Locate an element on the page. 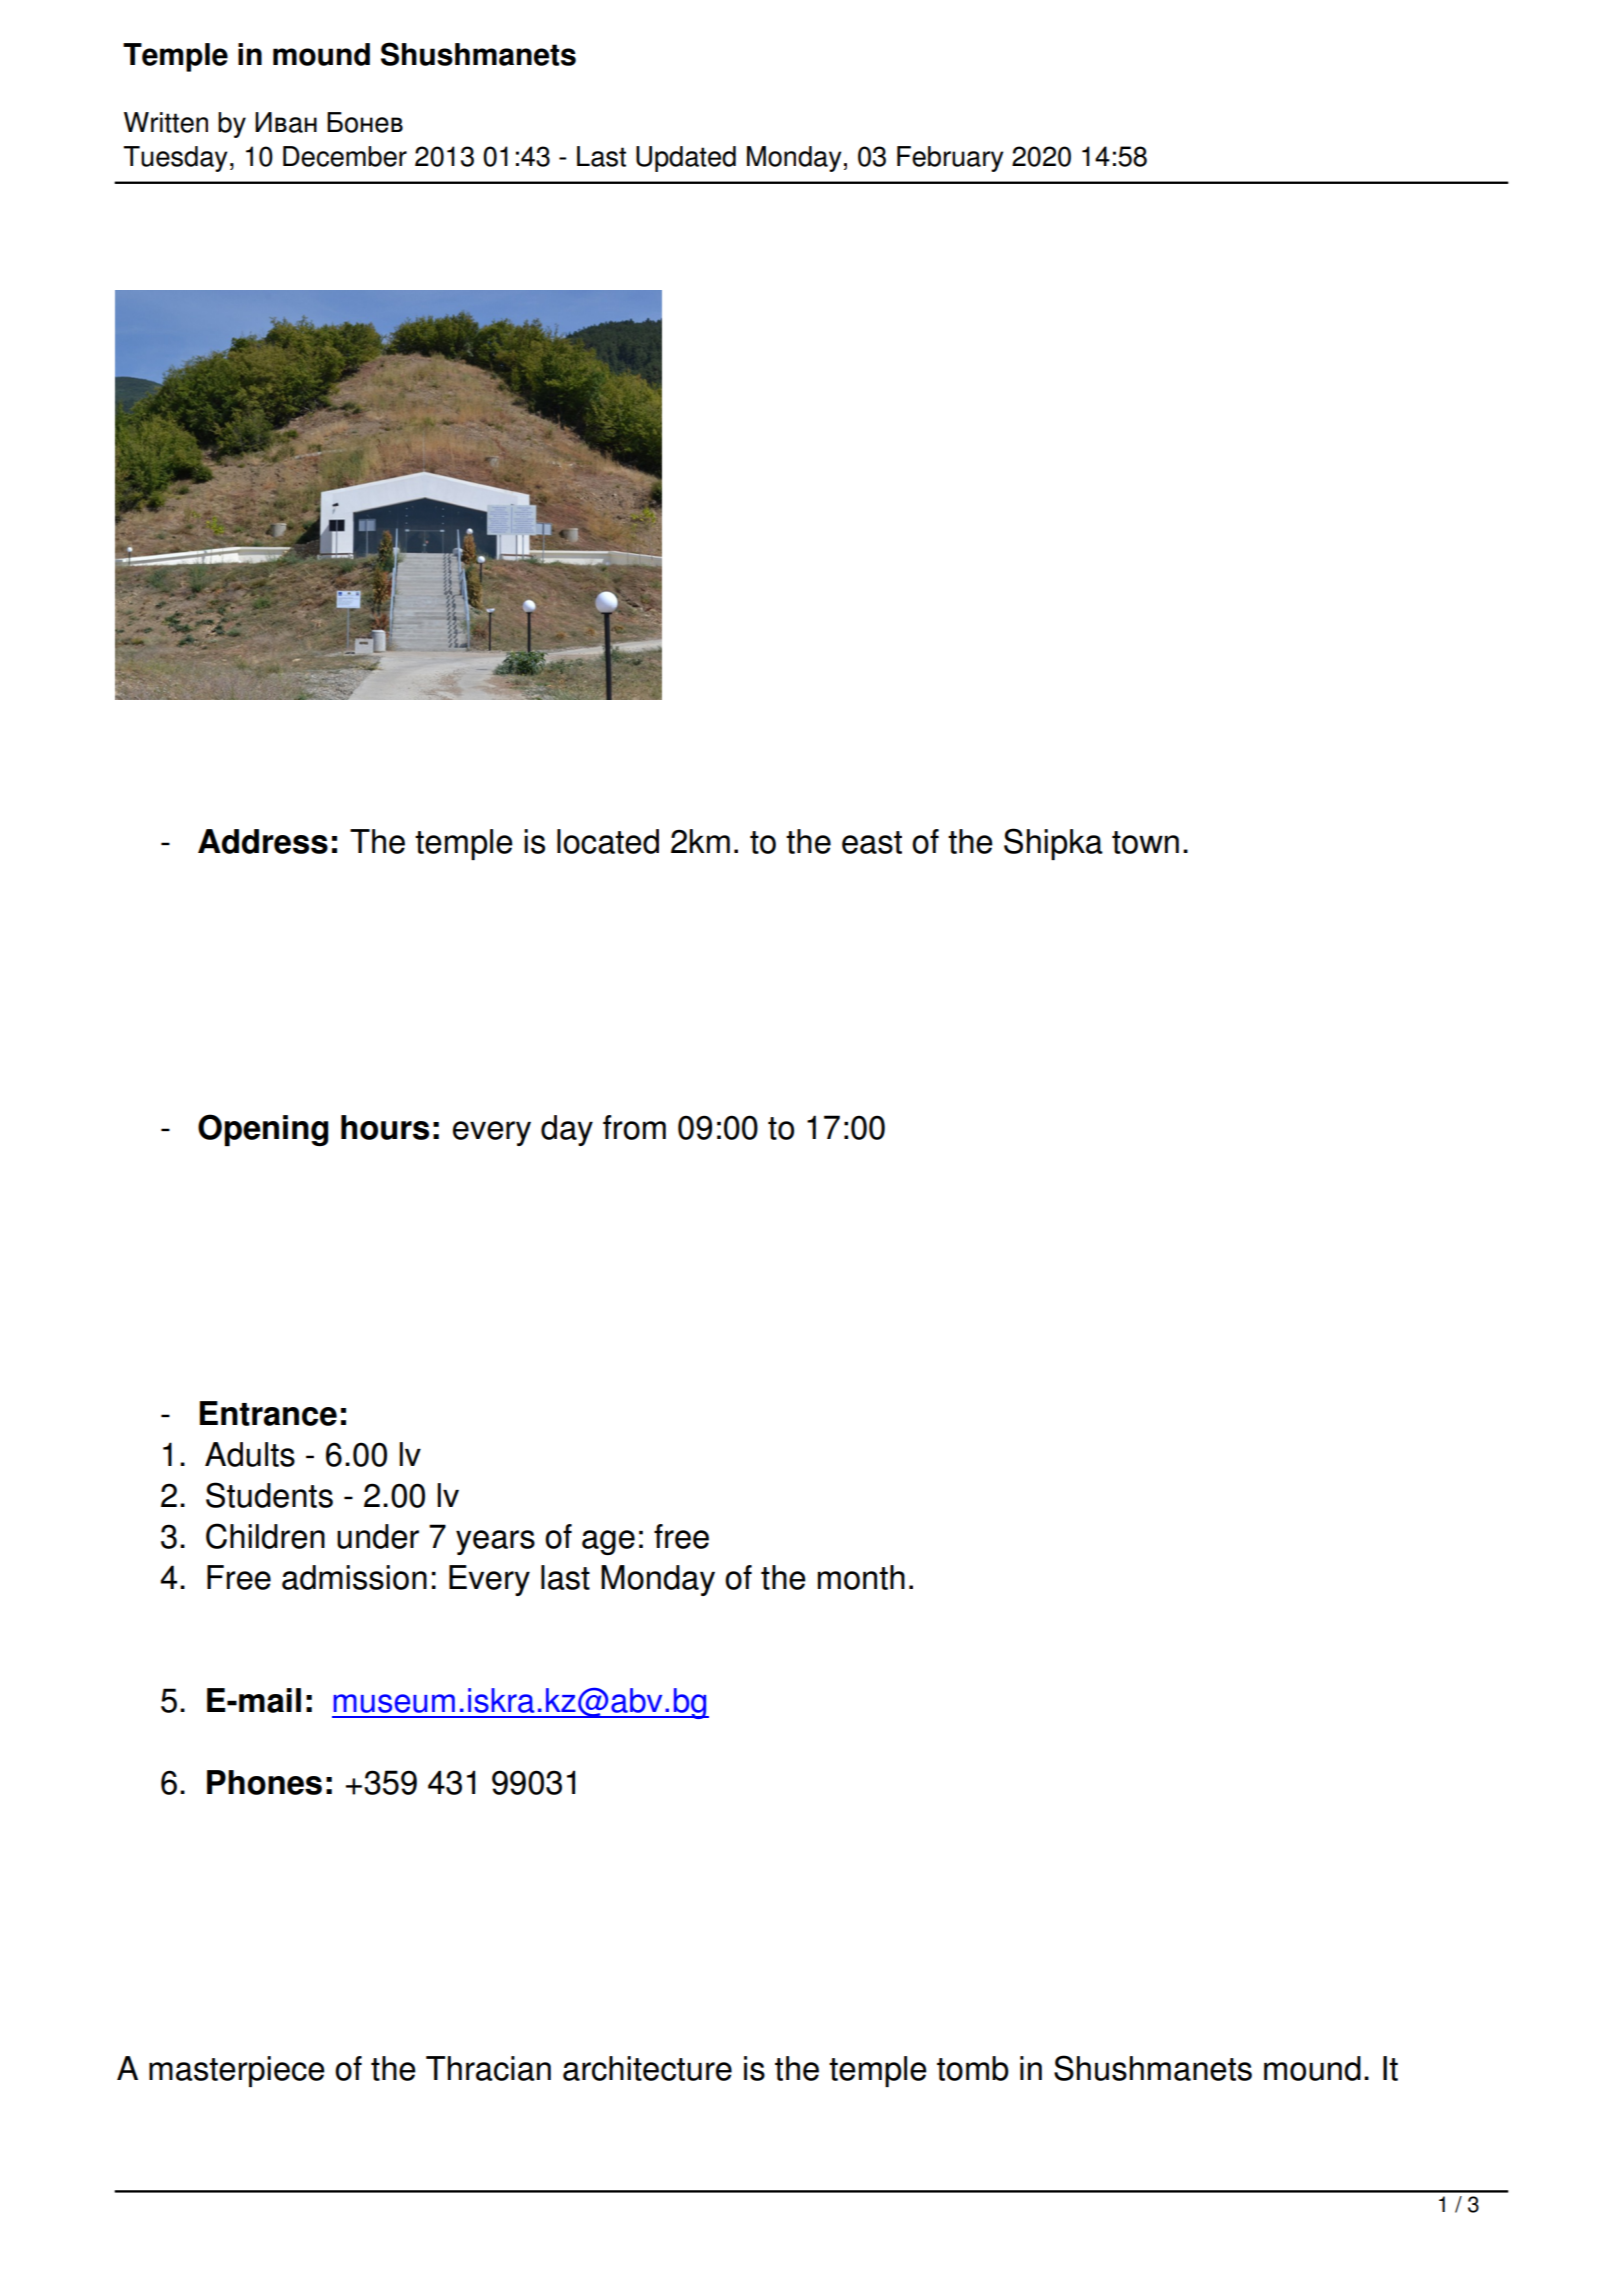 The width and height of the image is (1623, 2296). Entrance is located at coordinates (268, 1413).
